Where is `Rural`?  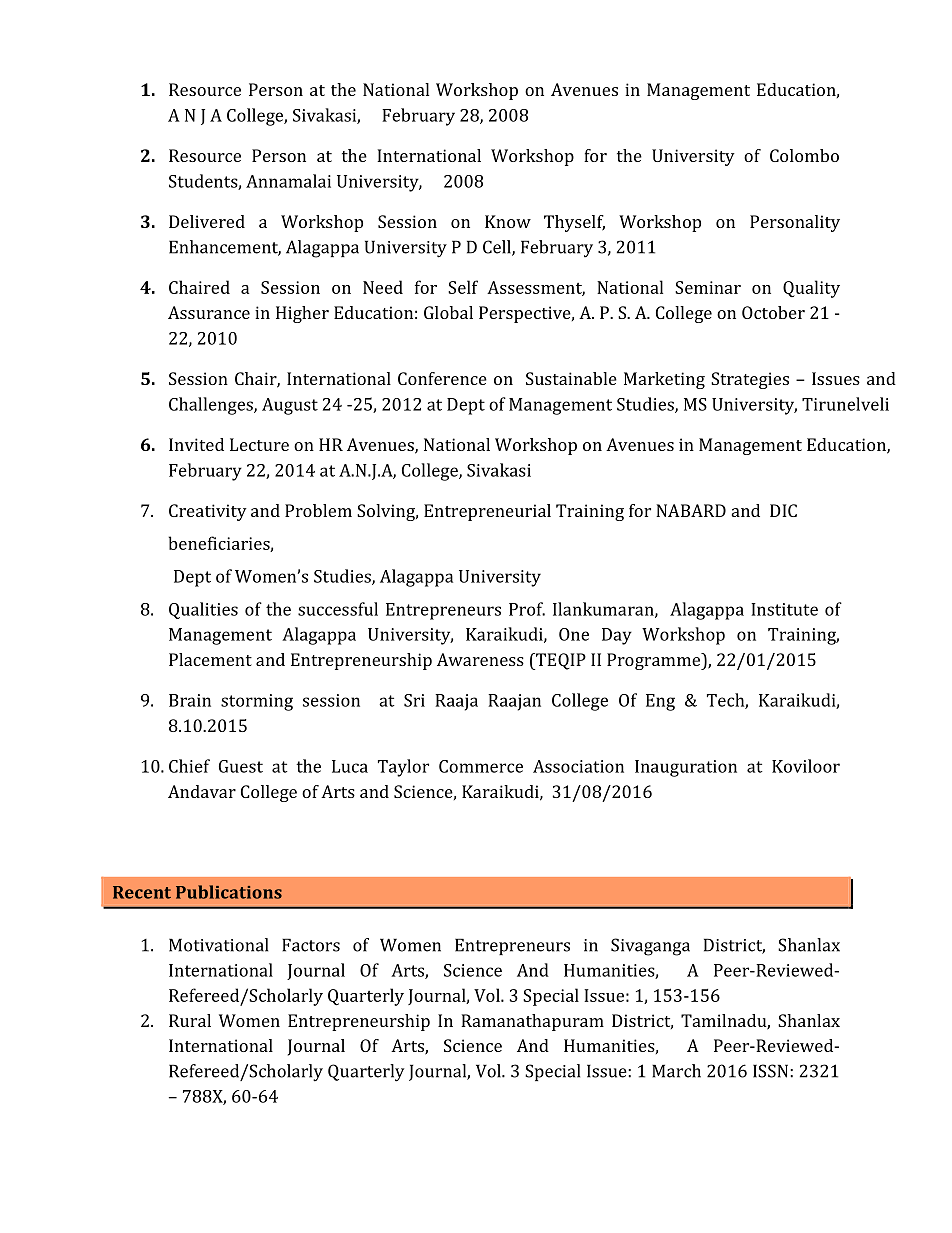 Rural is located at coordinates (190, 1020).
